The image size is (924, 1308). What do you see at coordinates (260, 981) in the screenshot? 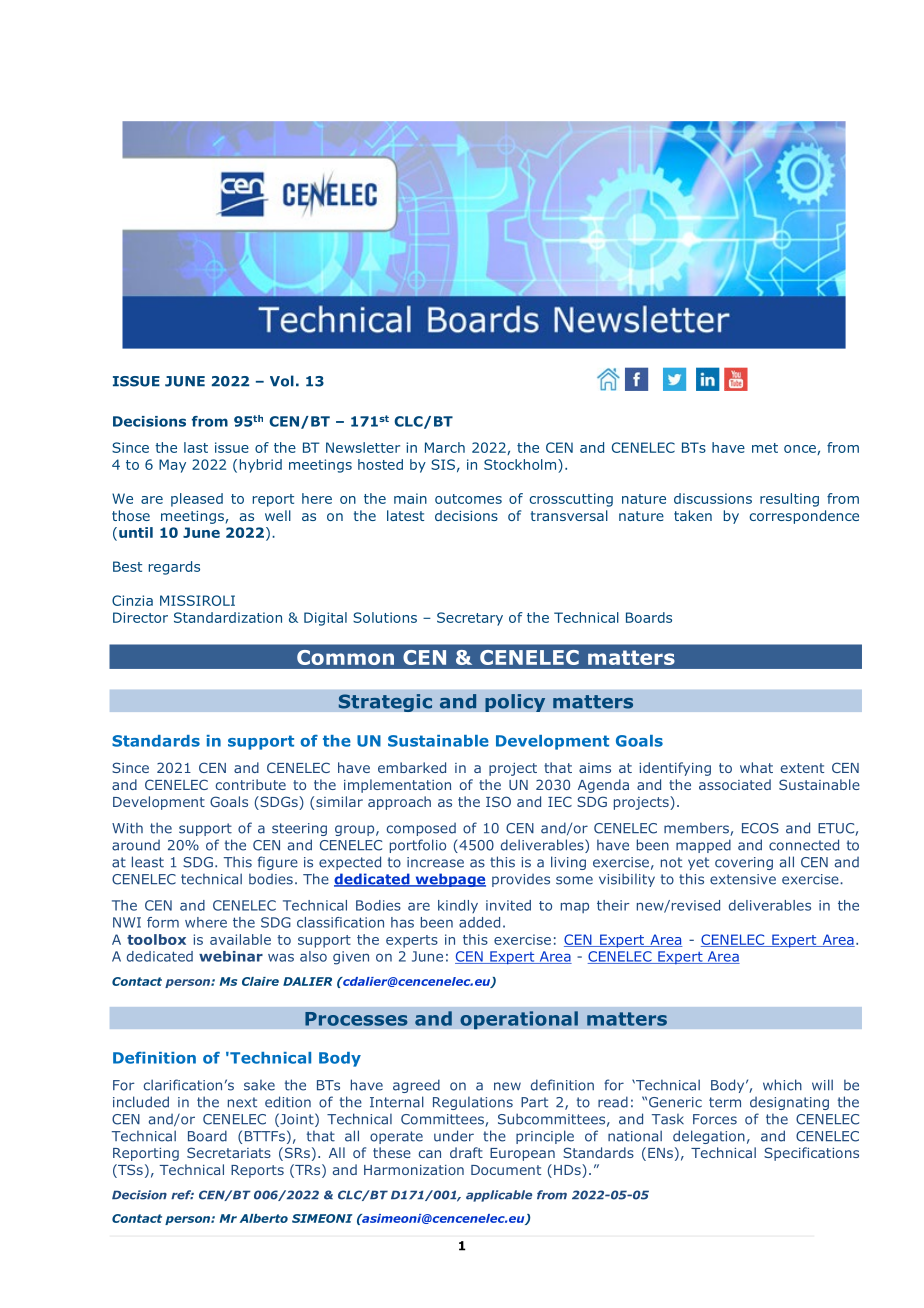
I see `Claire` at bounding box center [260, 981].
